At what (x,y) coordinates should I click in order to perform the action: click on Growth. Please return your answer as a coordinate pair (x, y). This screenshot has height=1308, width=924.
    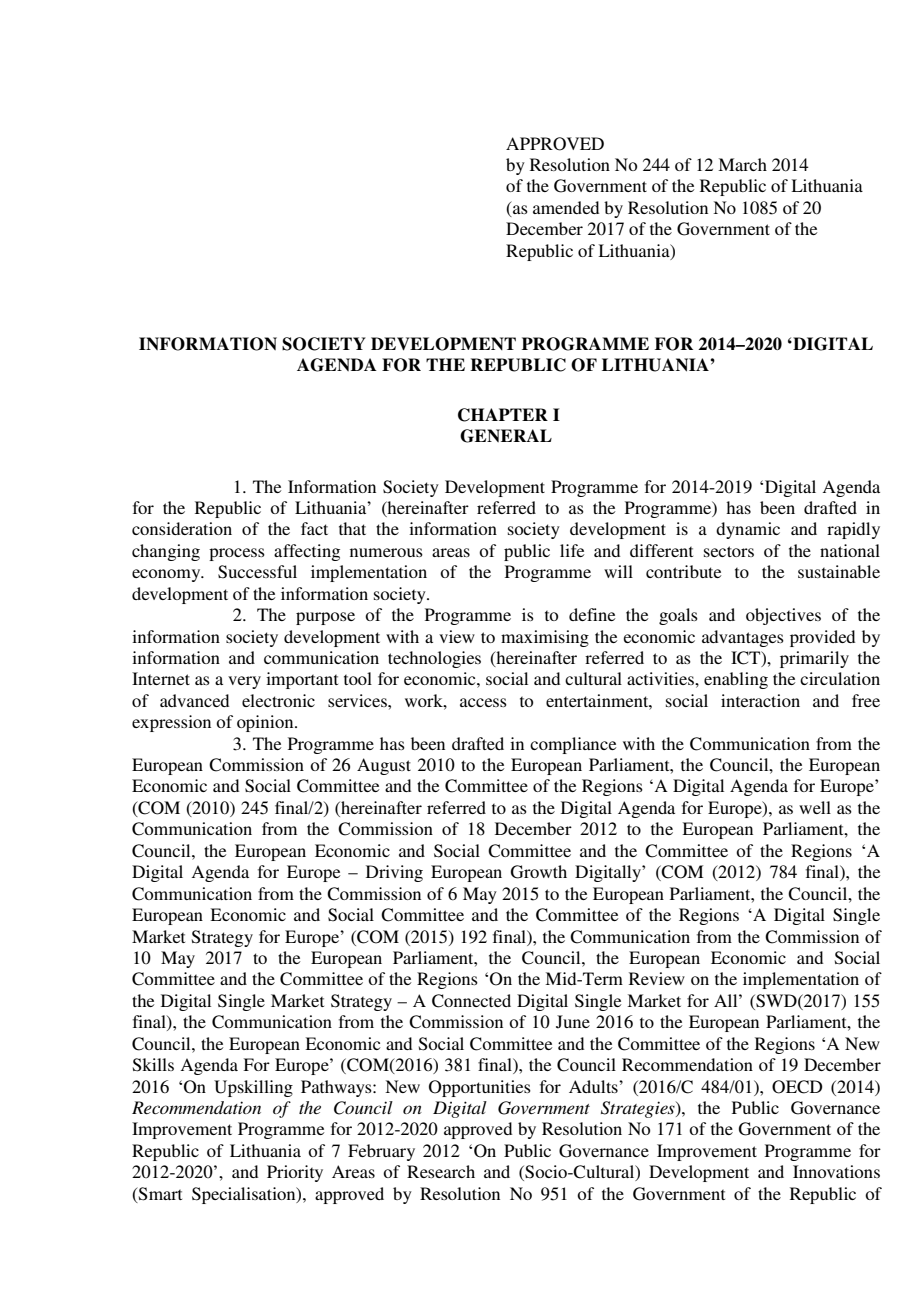
    Looking at the image, I should click on (539, 872).
